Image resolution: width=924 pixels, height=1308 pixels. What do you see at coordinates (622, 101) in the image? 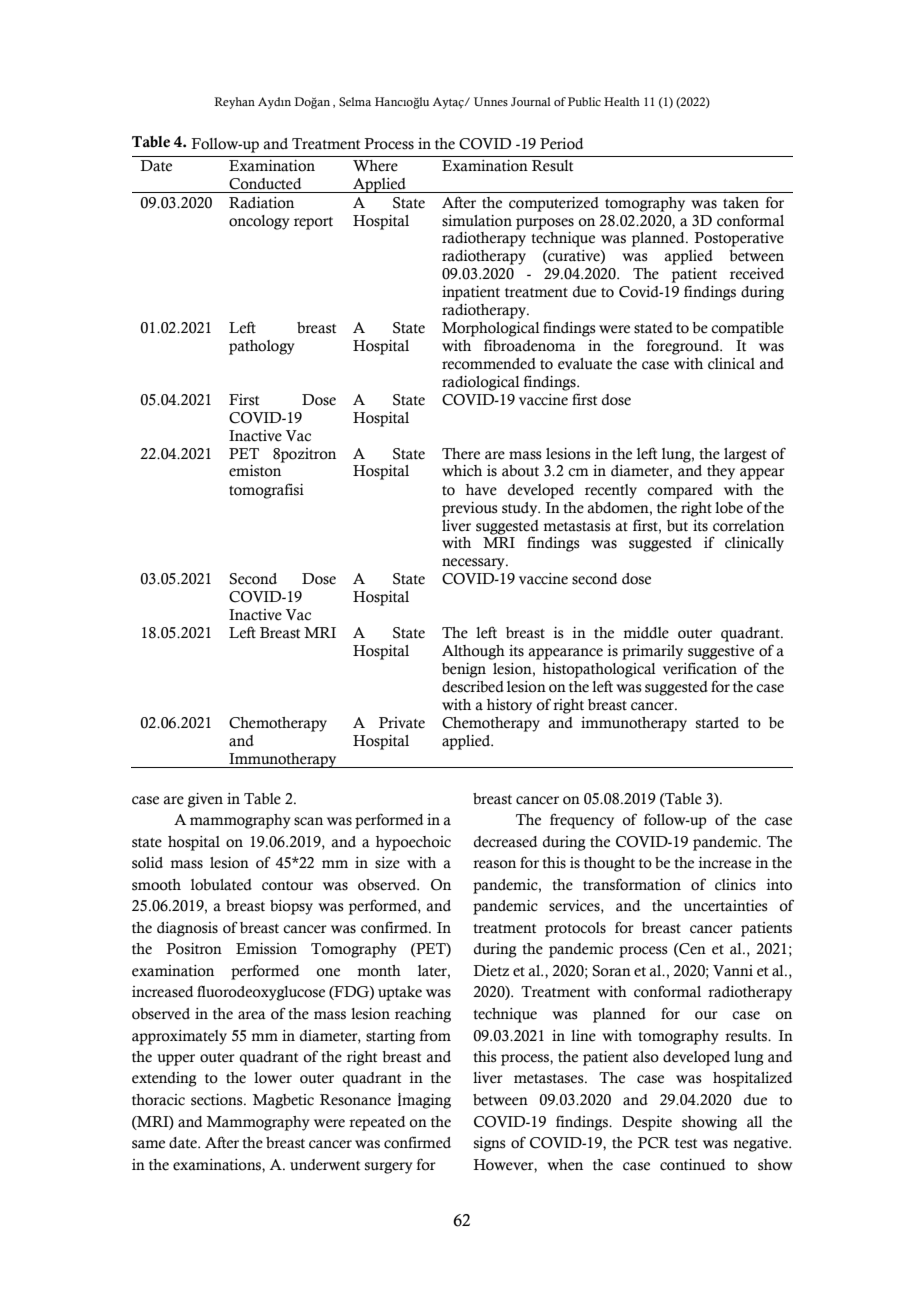
I see `Health` at bounding box center [622, 101].
